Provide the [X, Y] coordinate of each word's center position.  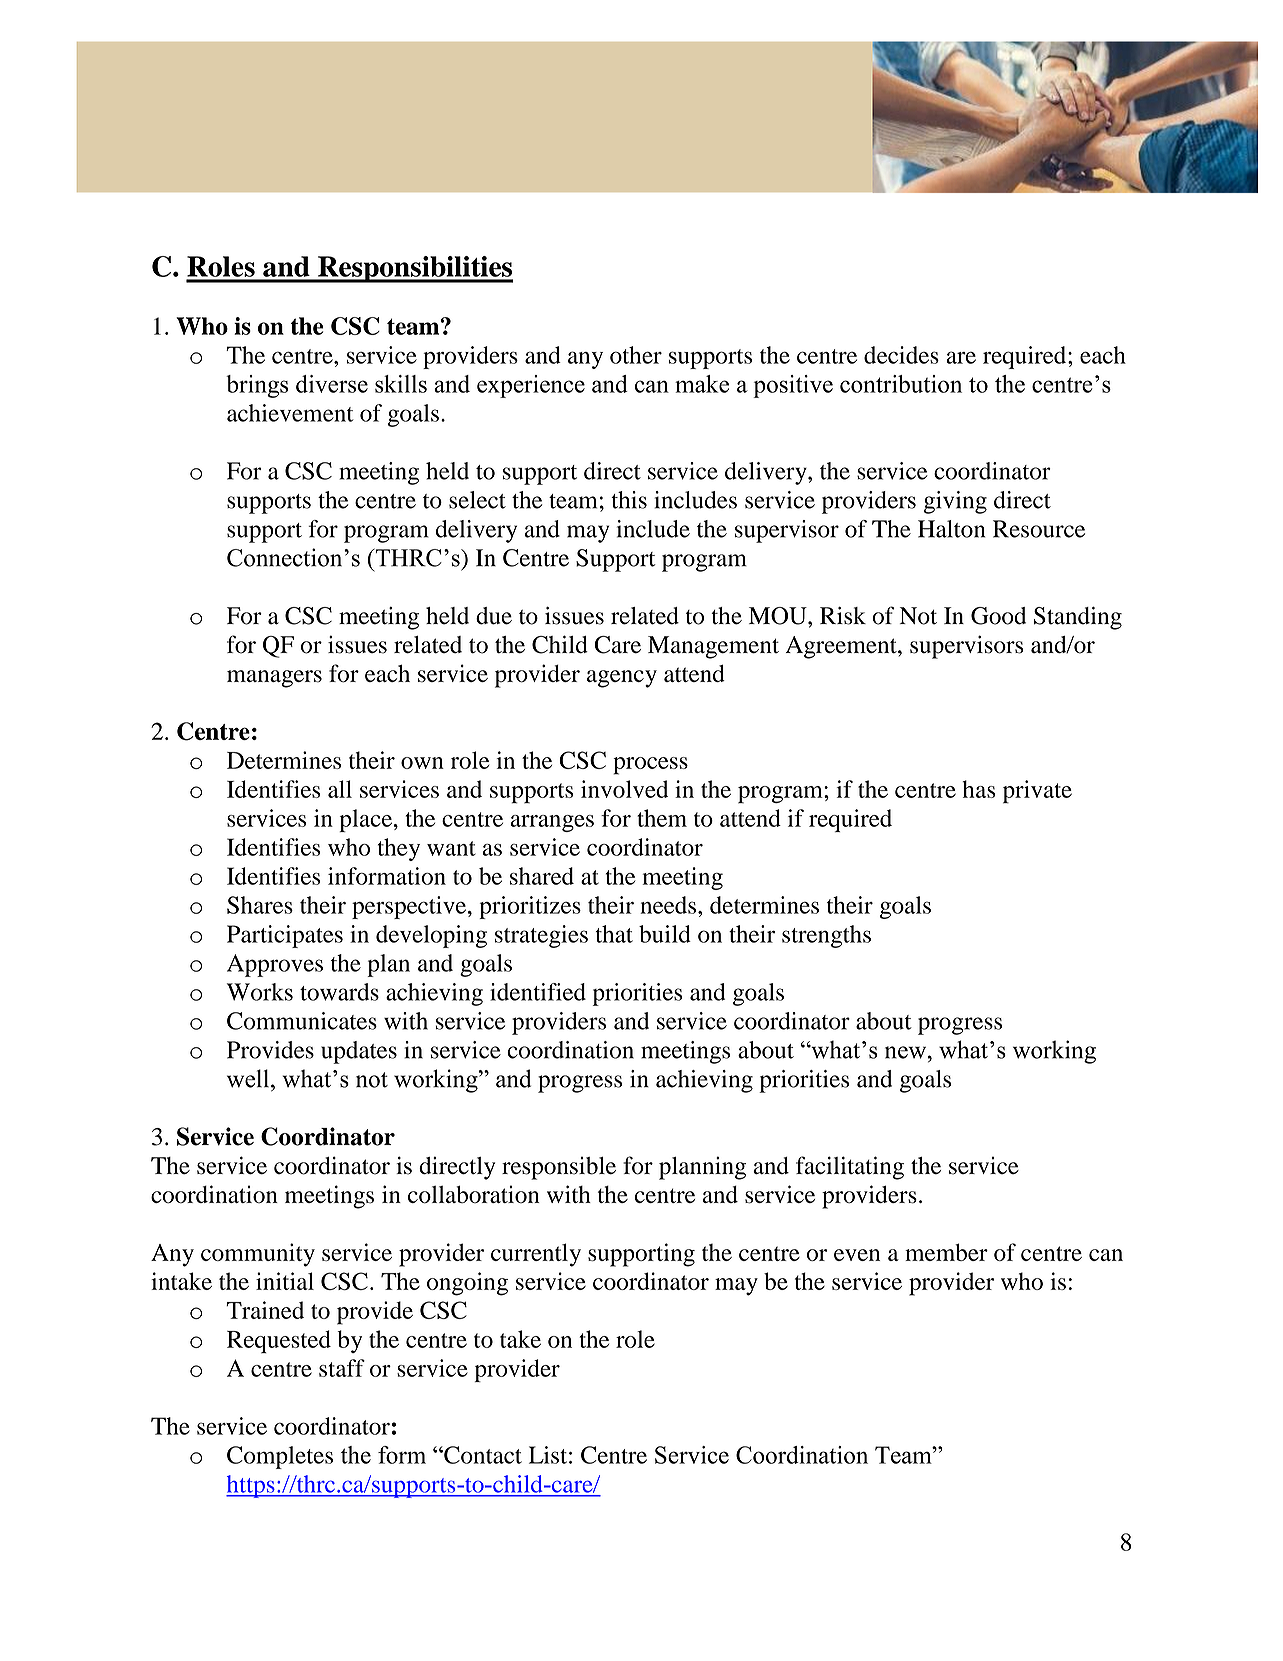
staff [342, 1368]
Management [713, 647]
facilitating [850, 1168]
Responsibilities [414, 269]
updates [359, 1052]
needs [669, 905]
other [636, 355]
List [548, 1455]
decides [901, 355]
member [946, 1252]
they [399, 849]
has [979, 789]
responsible [559, 1168]
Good [998, 616]
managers [274, 679]
